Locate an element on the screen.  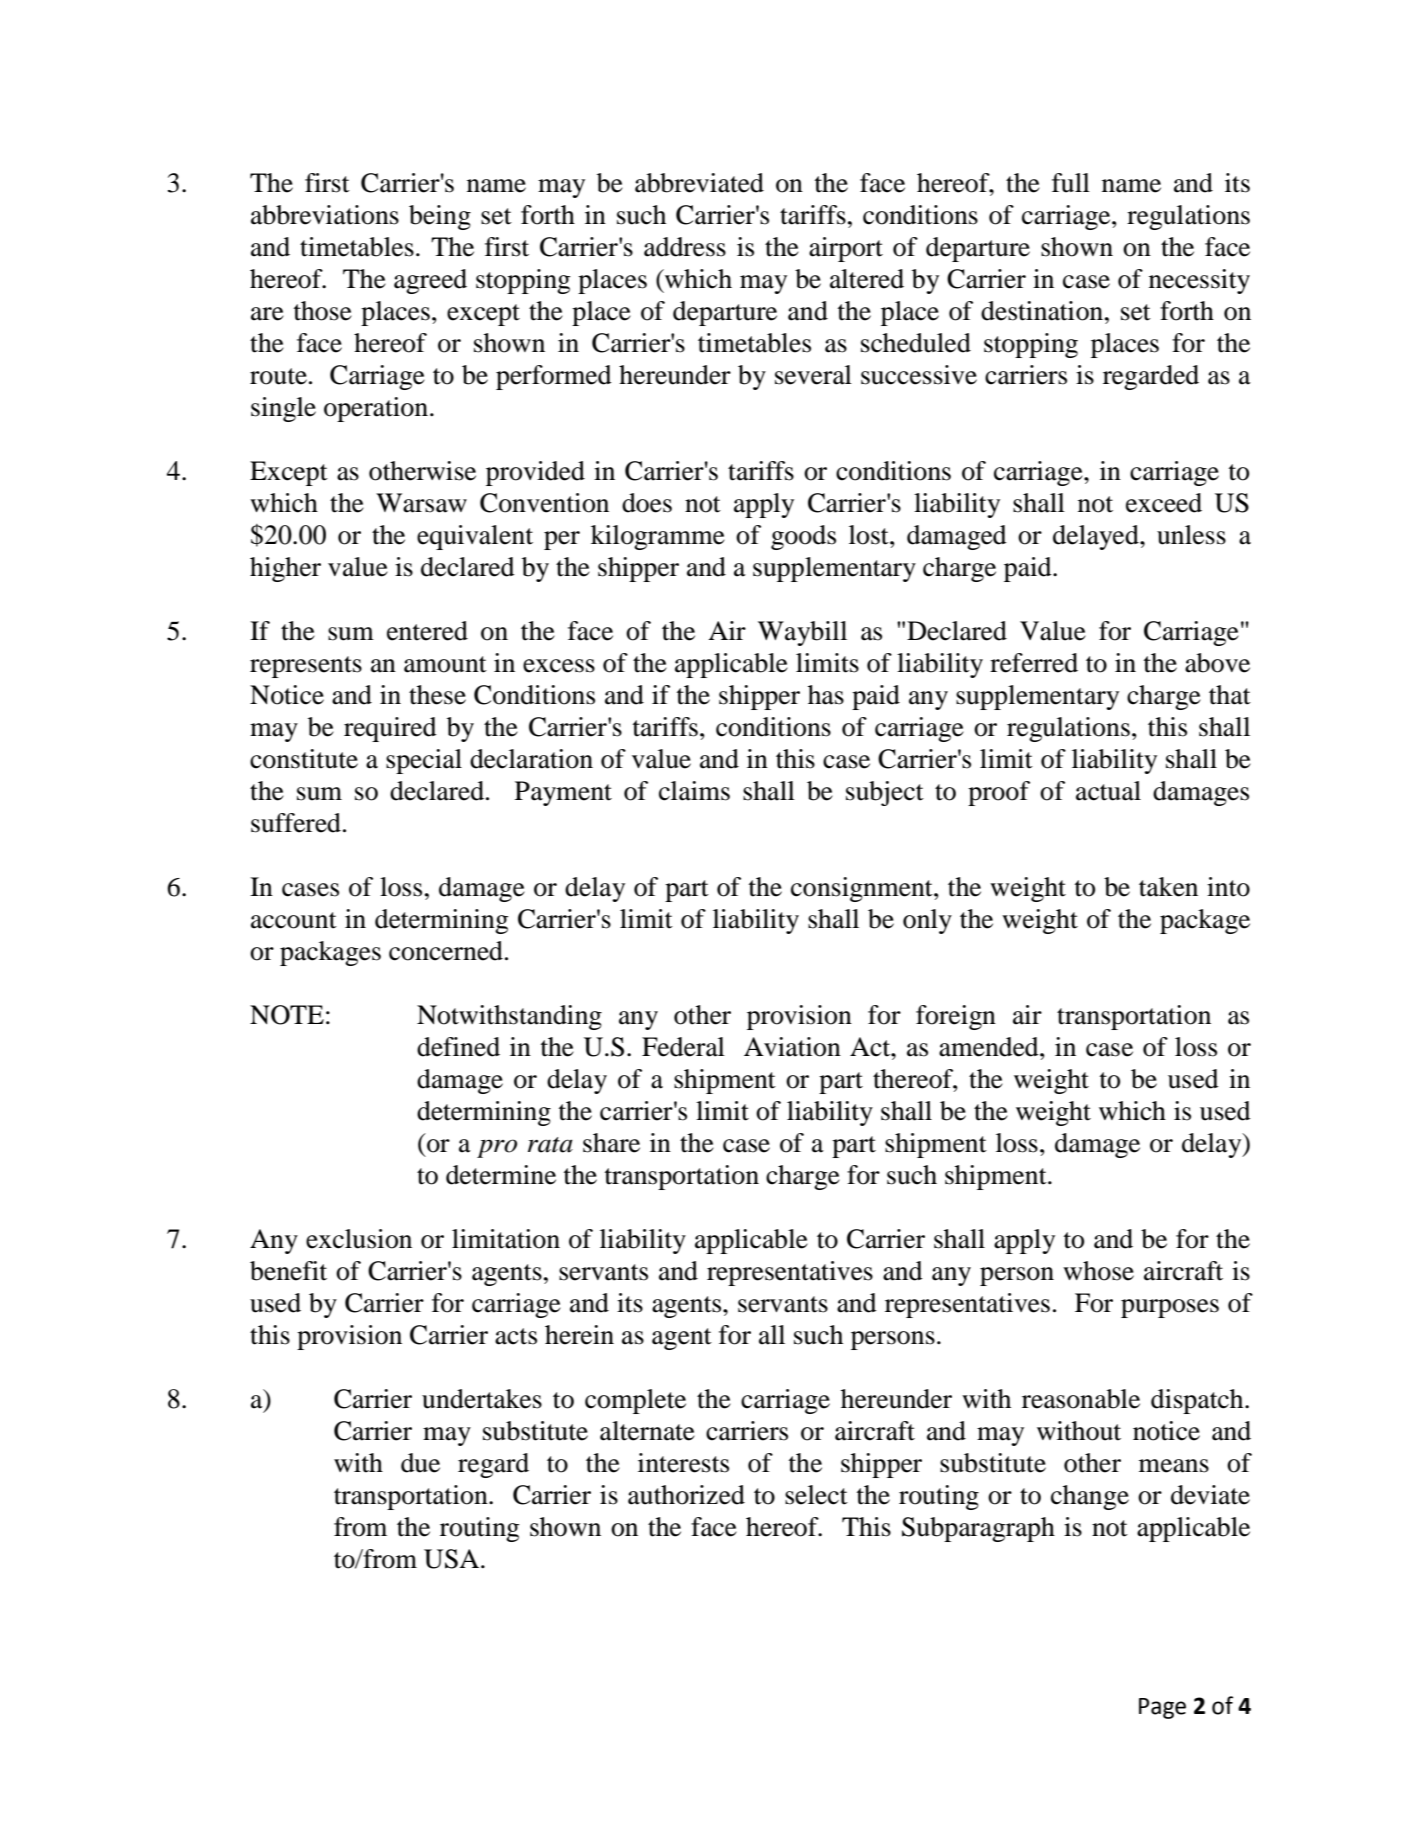
entered is located at coordinates (427, 631).
